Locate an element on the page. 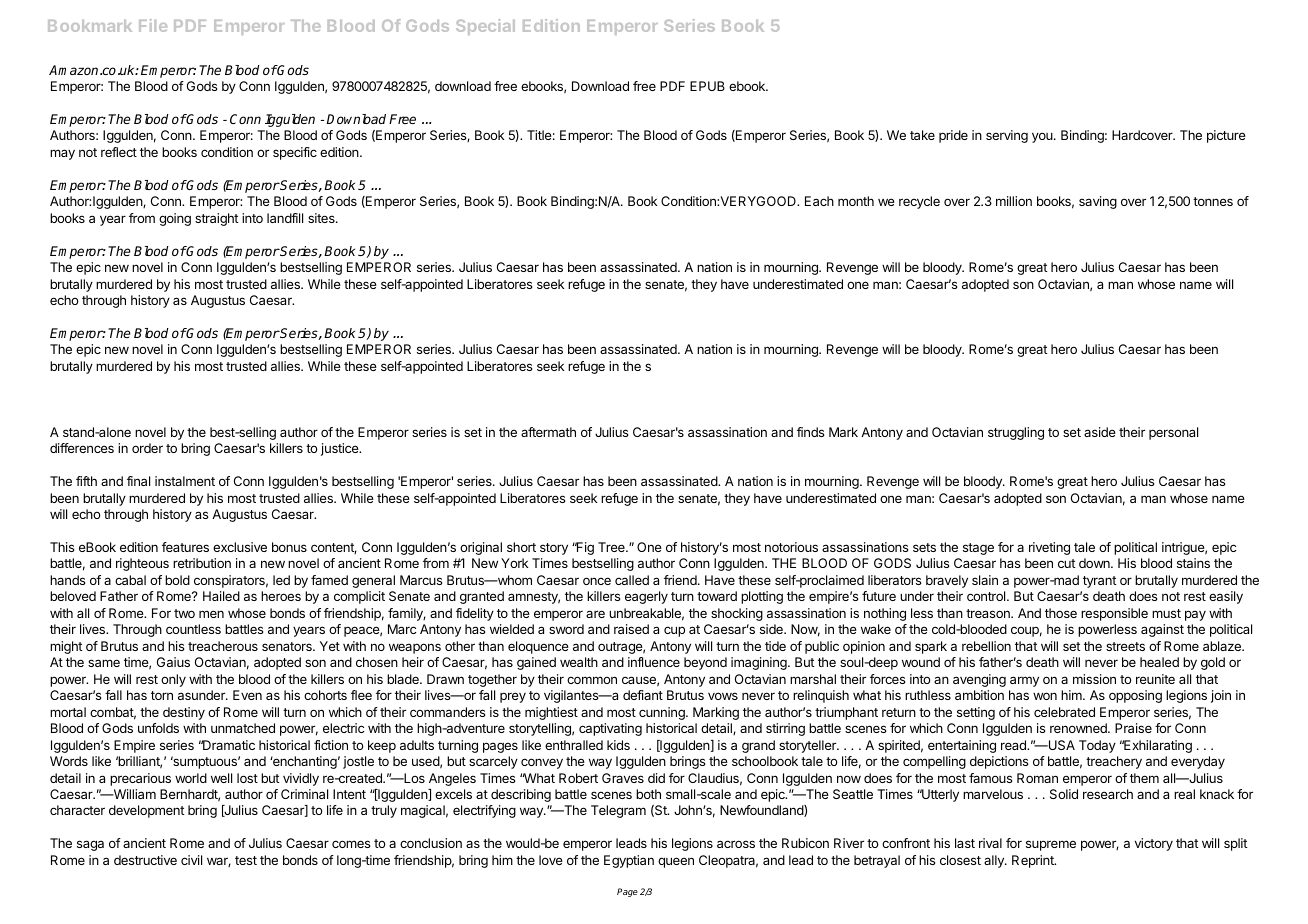 This image has width=1308, height=924. order is located at coordinates (147, 448).
